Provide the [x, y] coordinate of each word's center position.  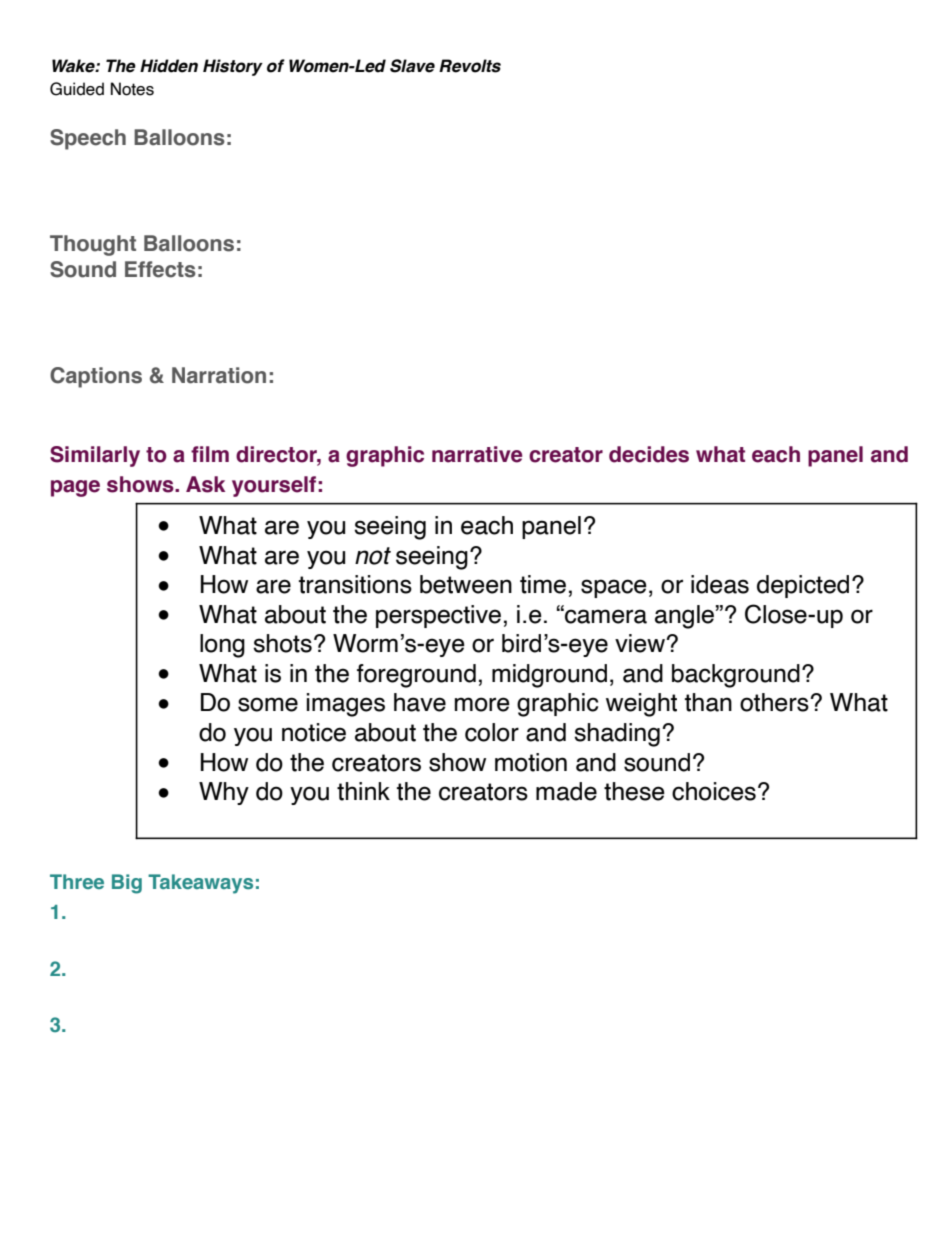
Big [127, 884]
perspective [438, 616]
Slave [412, 66]
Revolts [470, 66]
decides [649, 454]
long [222, 646]
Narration [219, 375]
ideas [720, 584]
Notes [132, 89]
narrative [477, 454]
